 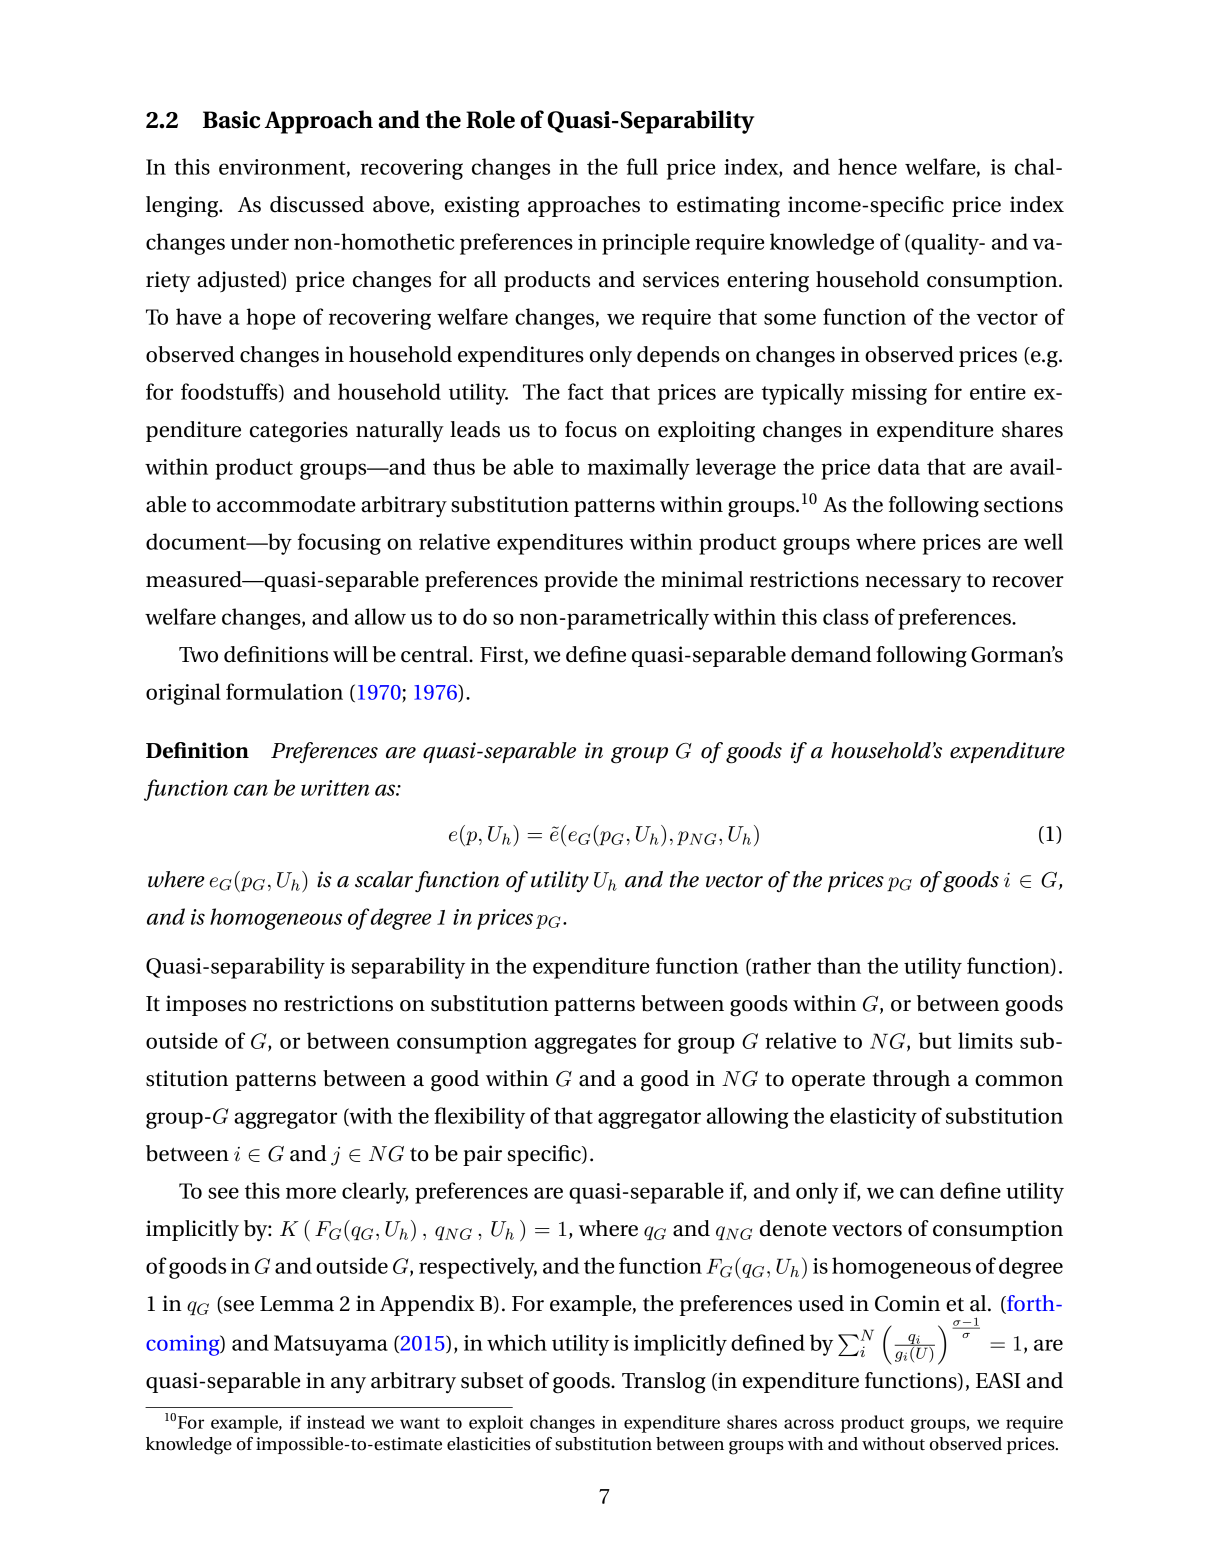 What do you see at coordinates (831, 654) in the document?
I see `demand` at bounding box center [831, 654].
